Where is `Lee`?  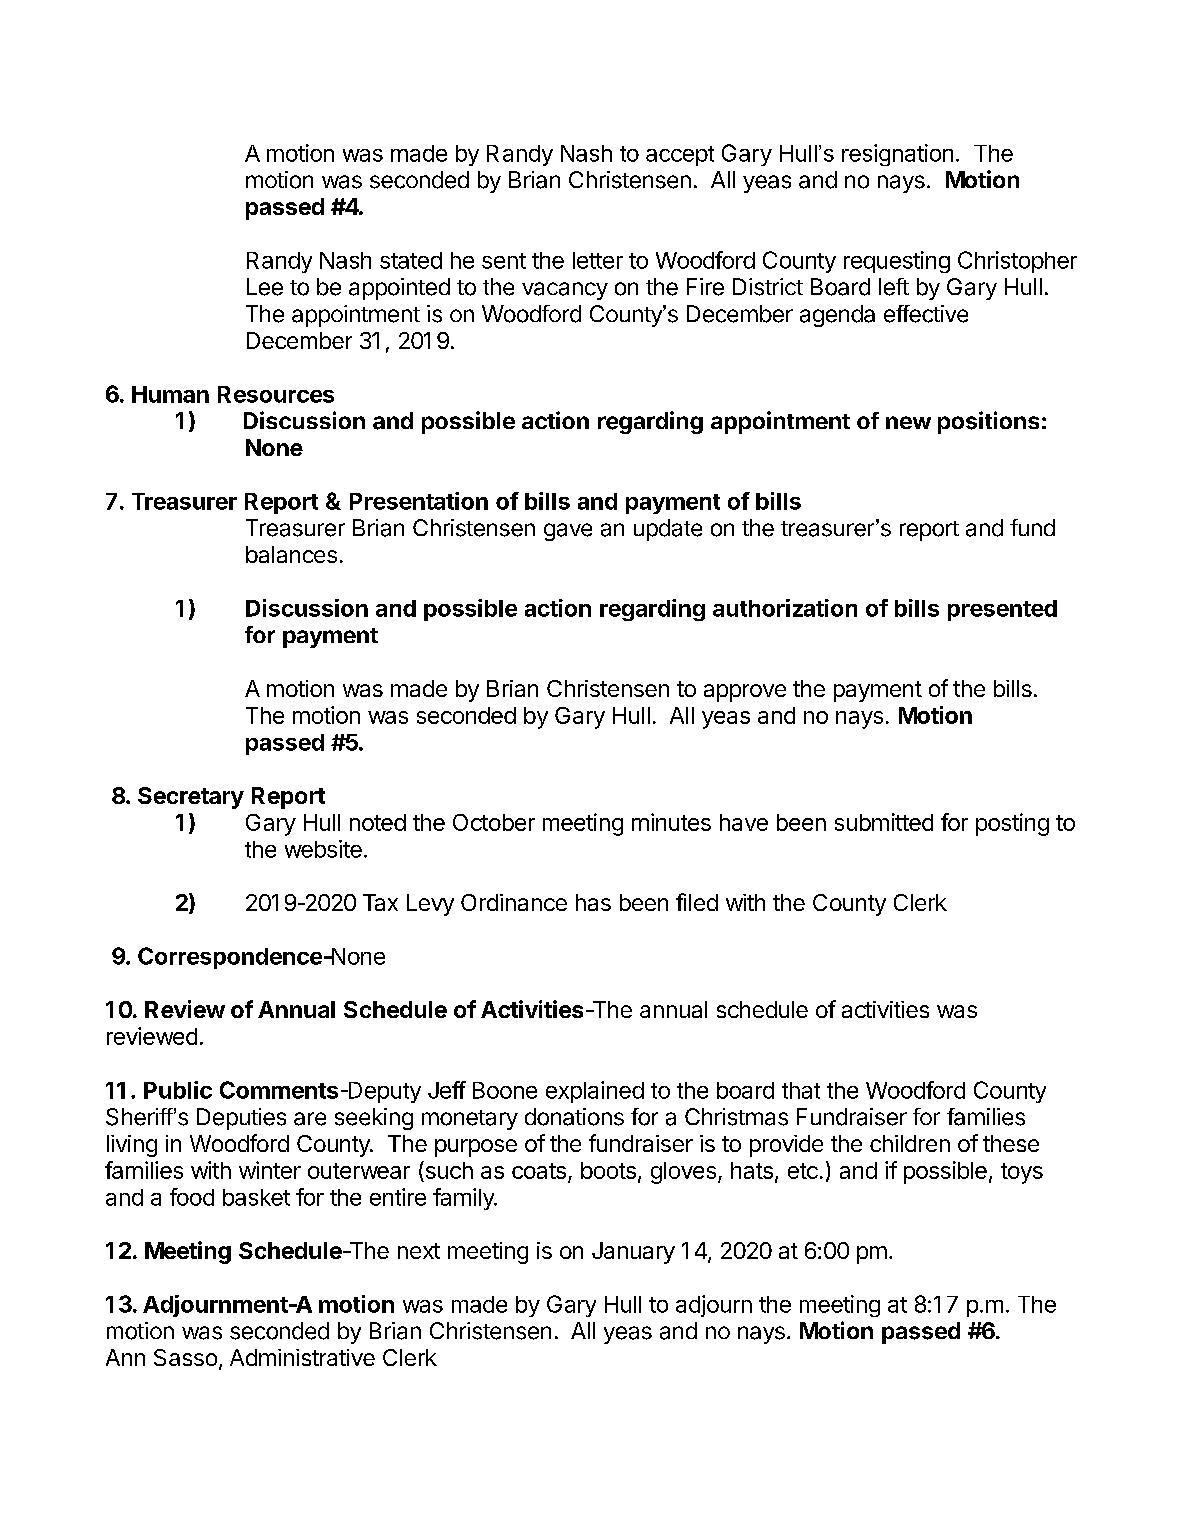
Lee is located at coordinates (265, 287).
